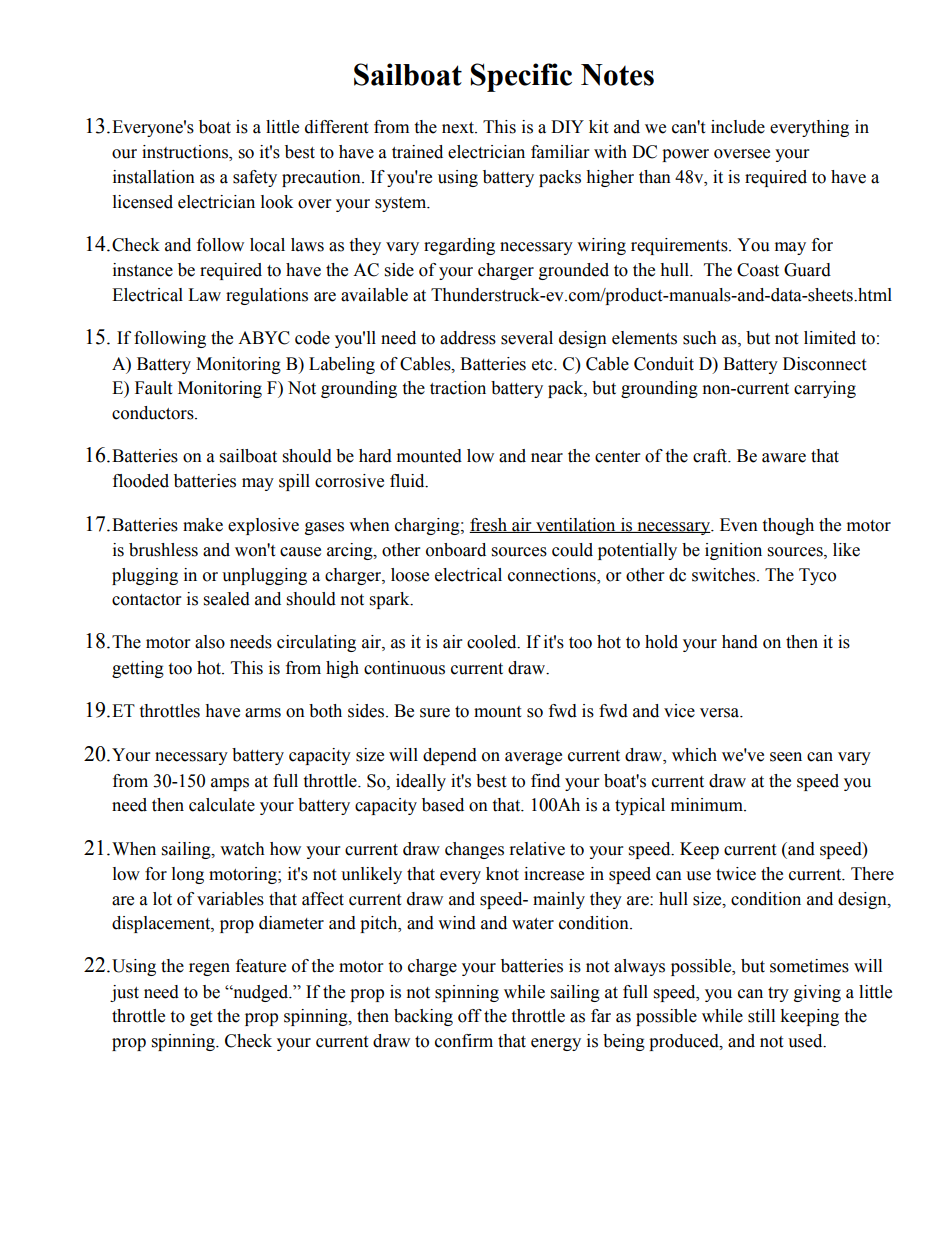 This screenshot has width=952, height=1233. What do you see at coordinates (163, 550) in the screenshot?
I see `brushless` at bounding box center [163, 550].
